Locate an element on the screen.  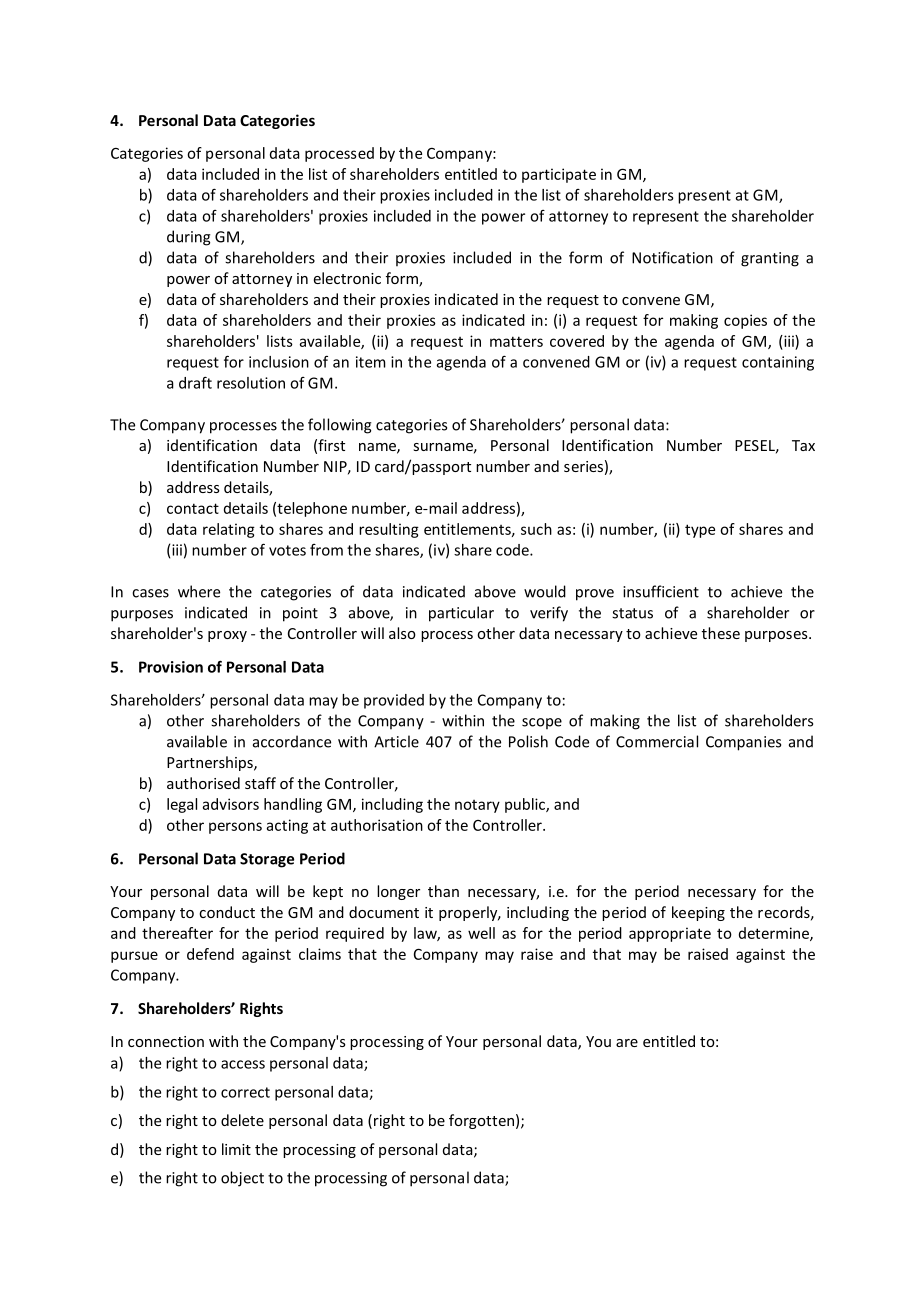
appropriate is located at coordinates (670, 934).
